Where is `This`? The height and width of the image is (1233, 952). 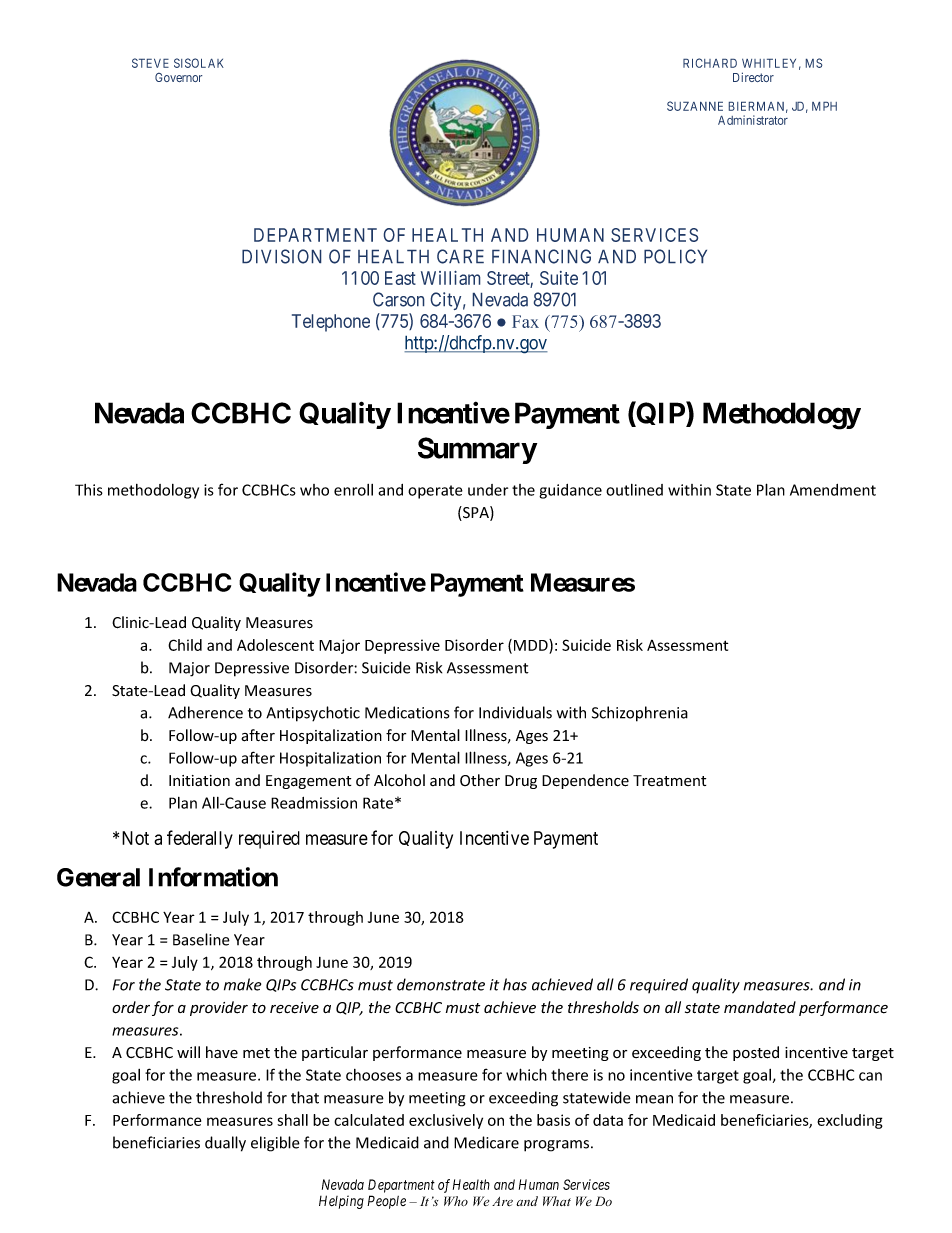
This is located at coordinates (89, 490).
